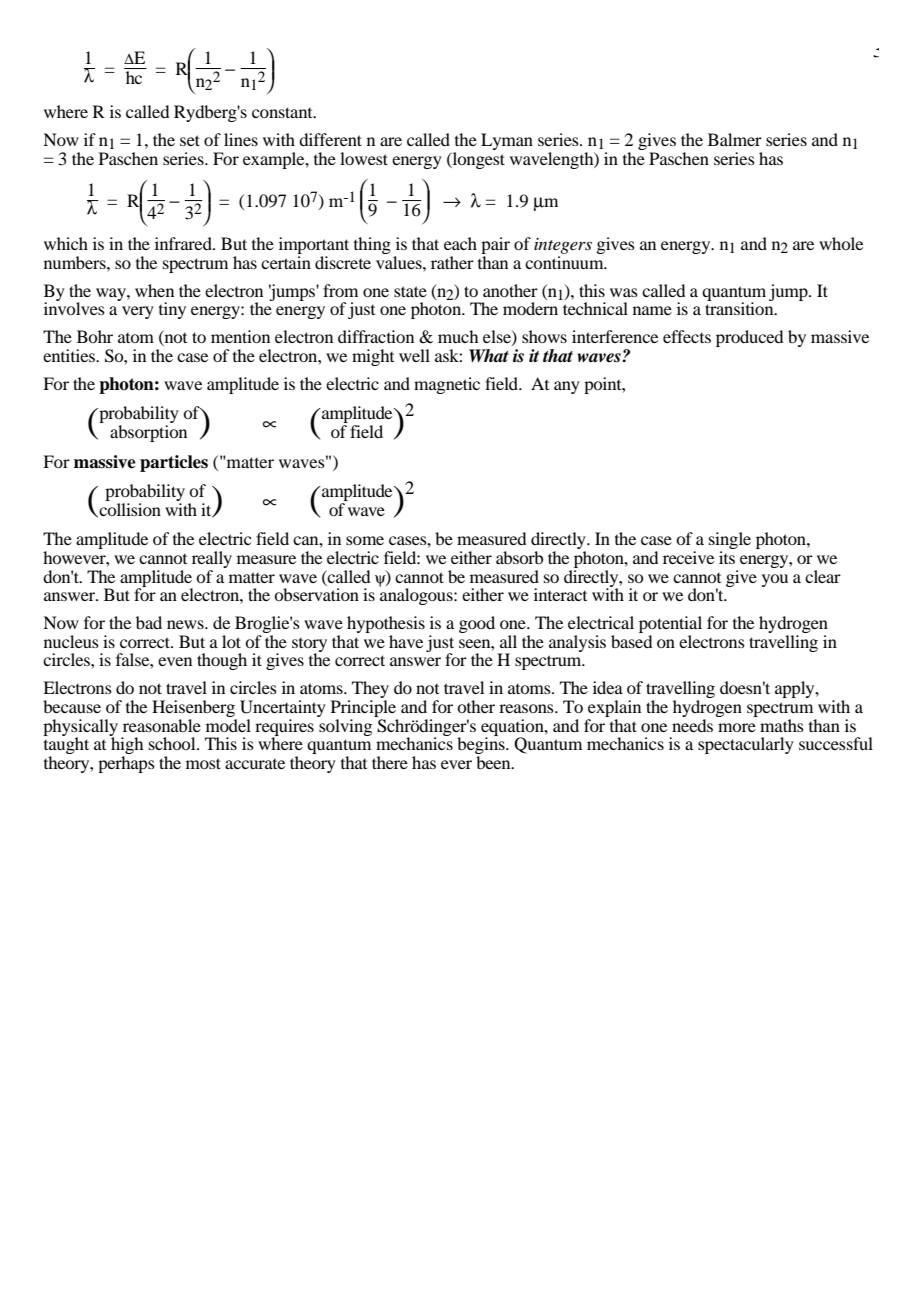 The width and height of the screenshot is (924, 1308). I want to click on set, so click(190, 140).
